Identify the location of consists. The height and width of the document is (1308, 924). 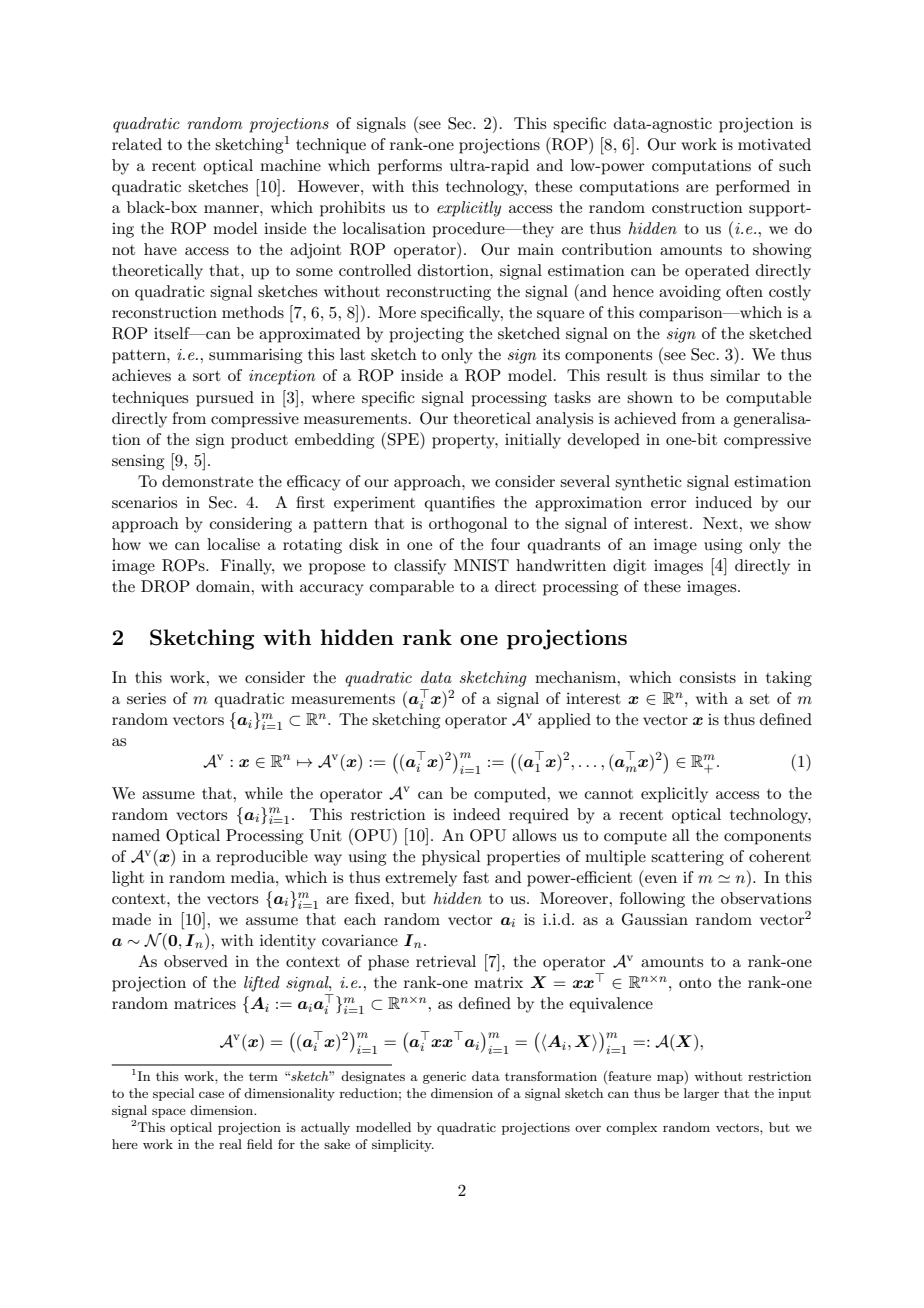
(708, 677).
